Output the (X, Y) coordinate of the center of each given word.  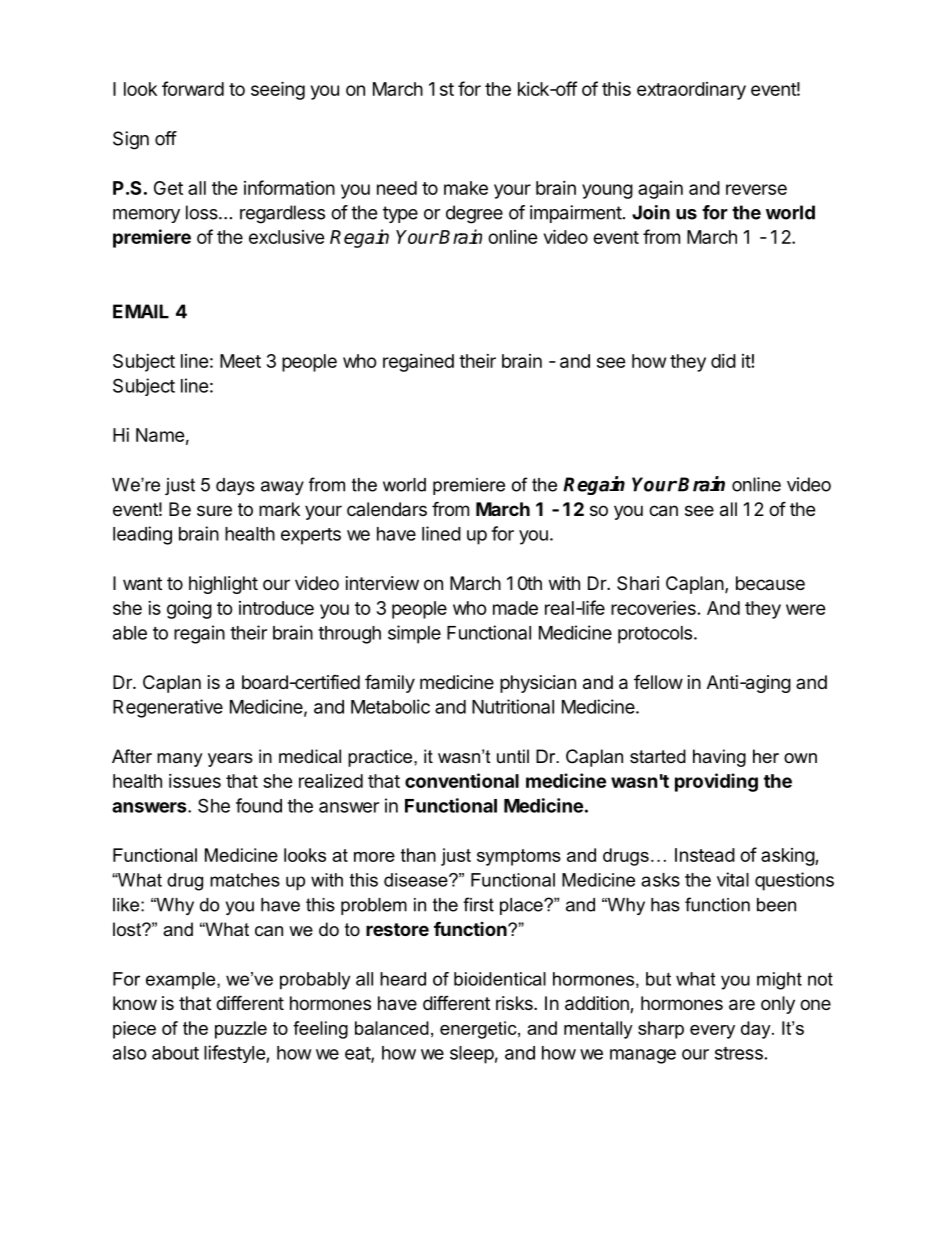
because (770, 583)
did (723, 361)
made (515, 608)
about (175, 1053)
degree (474, 214)
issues (195, 781)
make (466, 188)
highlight (223, 585)
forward (193, 88)
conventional (462, 780)
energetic (479, 1030)
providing (716, 782)
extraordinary (691, 91)
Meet (240, 361)
